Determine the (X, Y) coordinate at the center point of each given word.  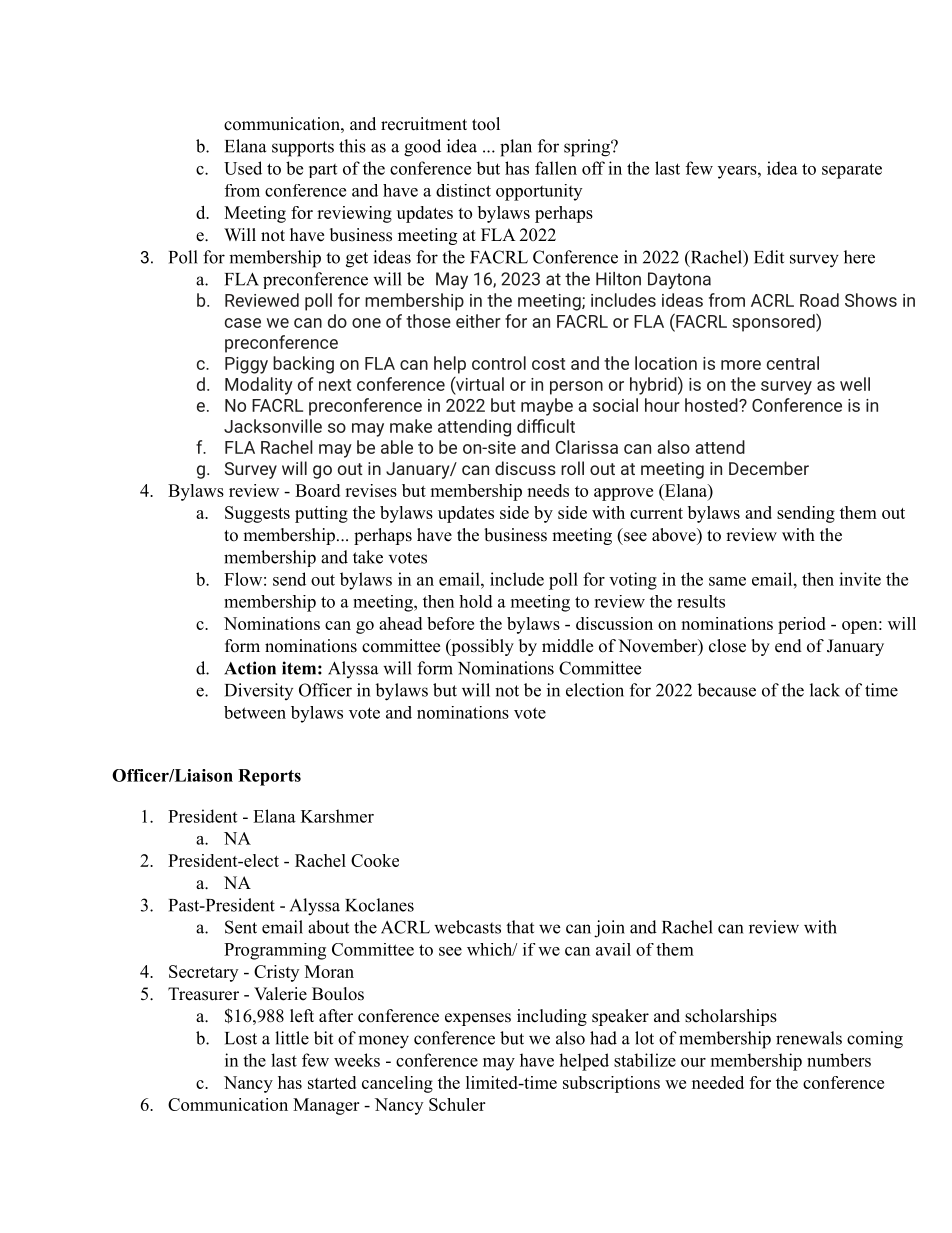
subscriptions (611, 1084)
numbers (839, 1060)
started (332, 1082)
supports (303, 149)
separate (852, 171)
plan (516, 148)
